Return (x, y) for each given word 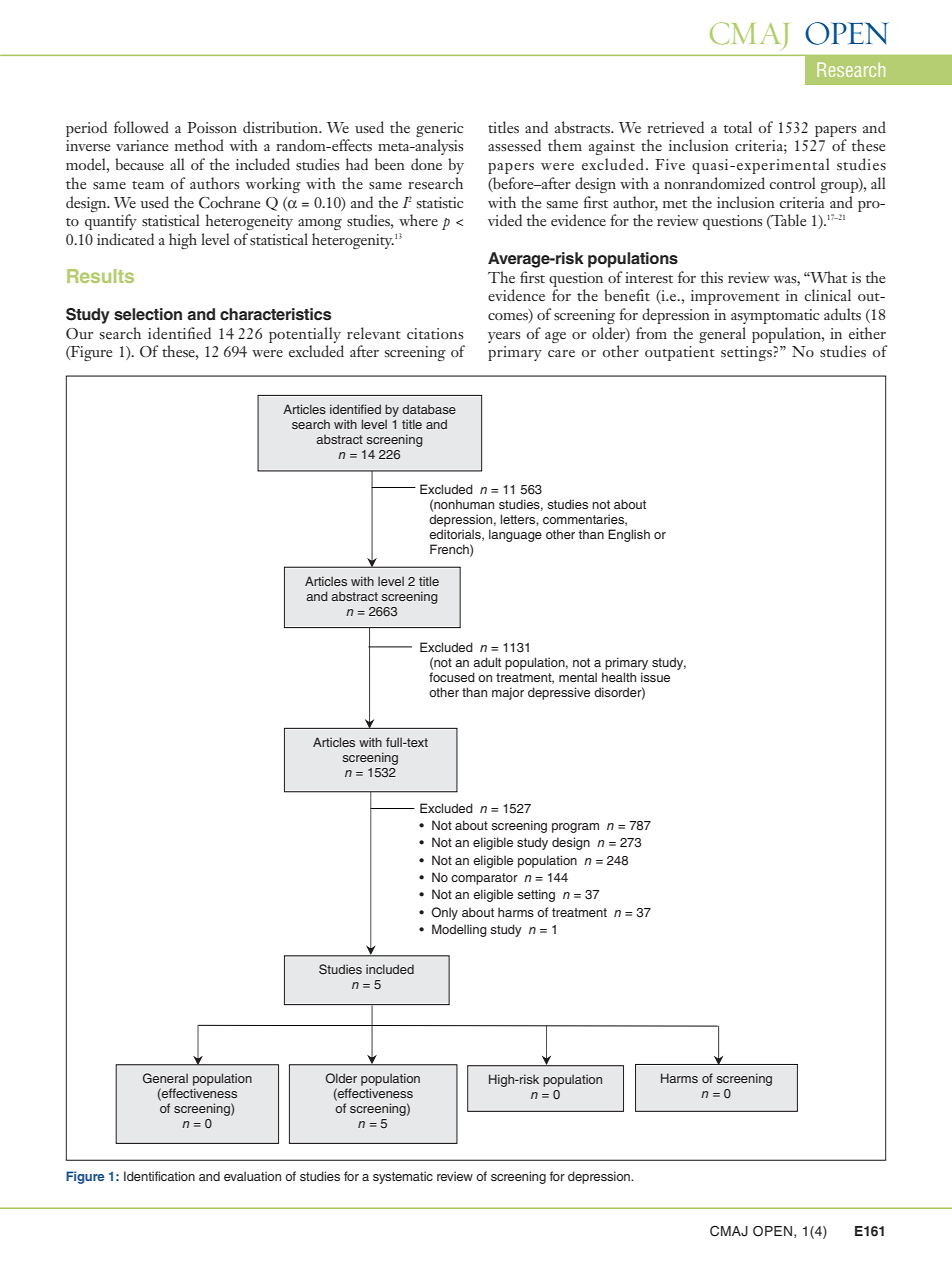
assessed (514, 145)
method (199, 145)
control (793, 183)
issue (655, 677)
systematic (403, 1177)
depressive (559, 693)
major (508, 693)
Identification (159, 1176)
